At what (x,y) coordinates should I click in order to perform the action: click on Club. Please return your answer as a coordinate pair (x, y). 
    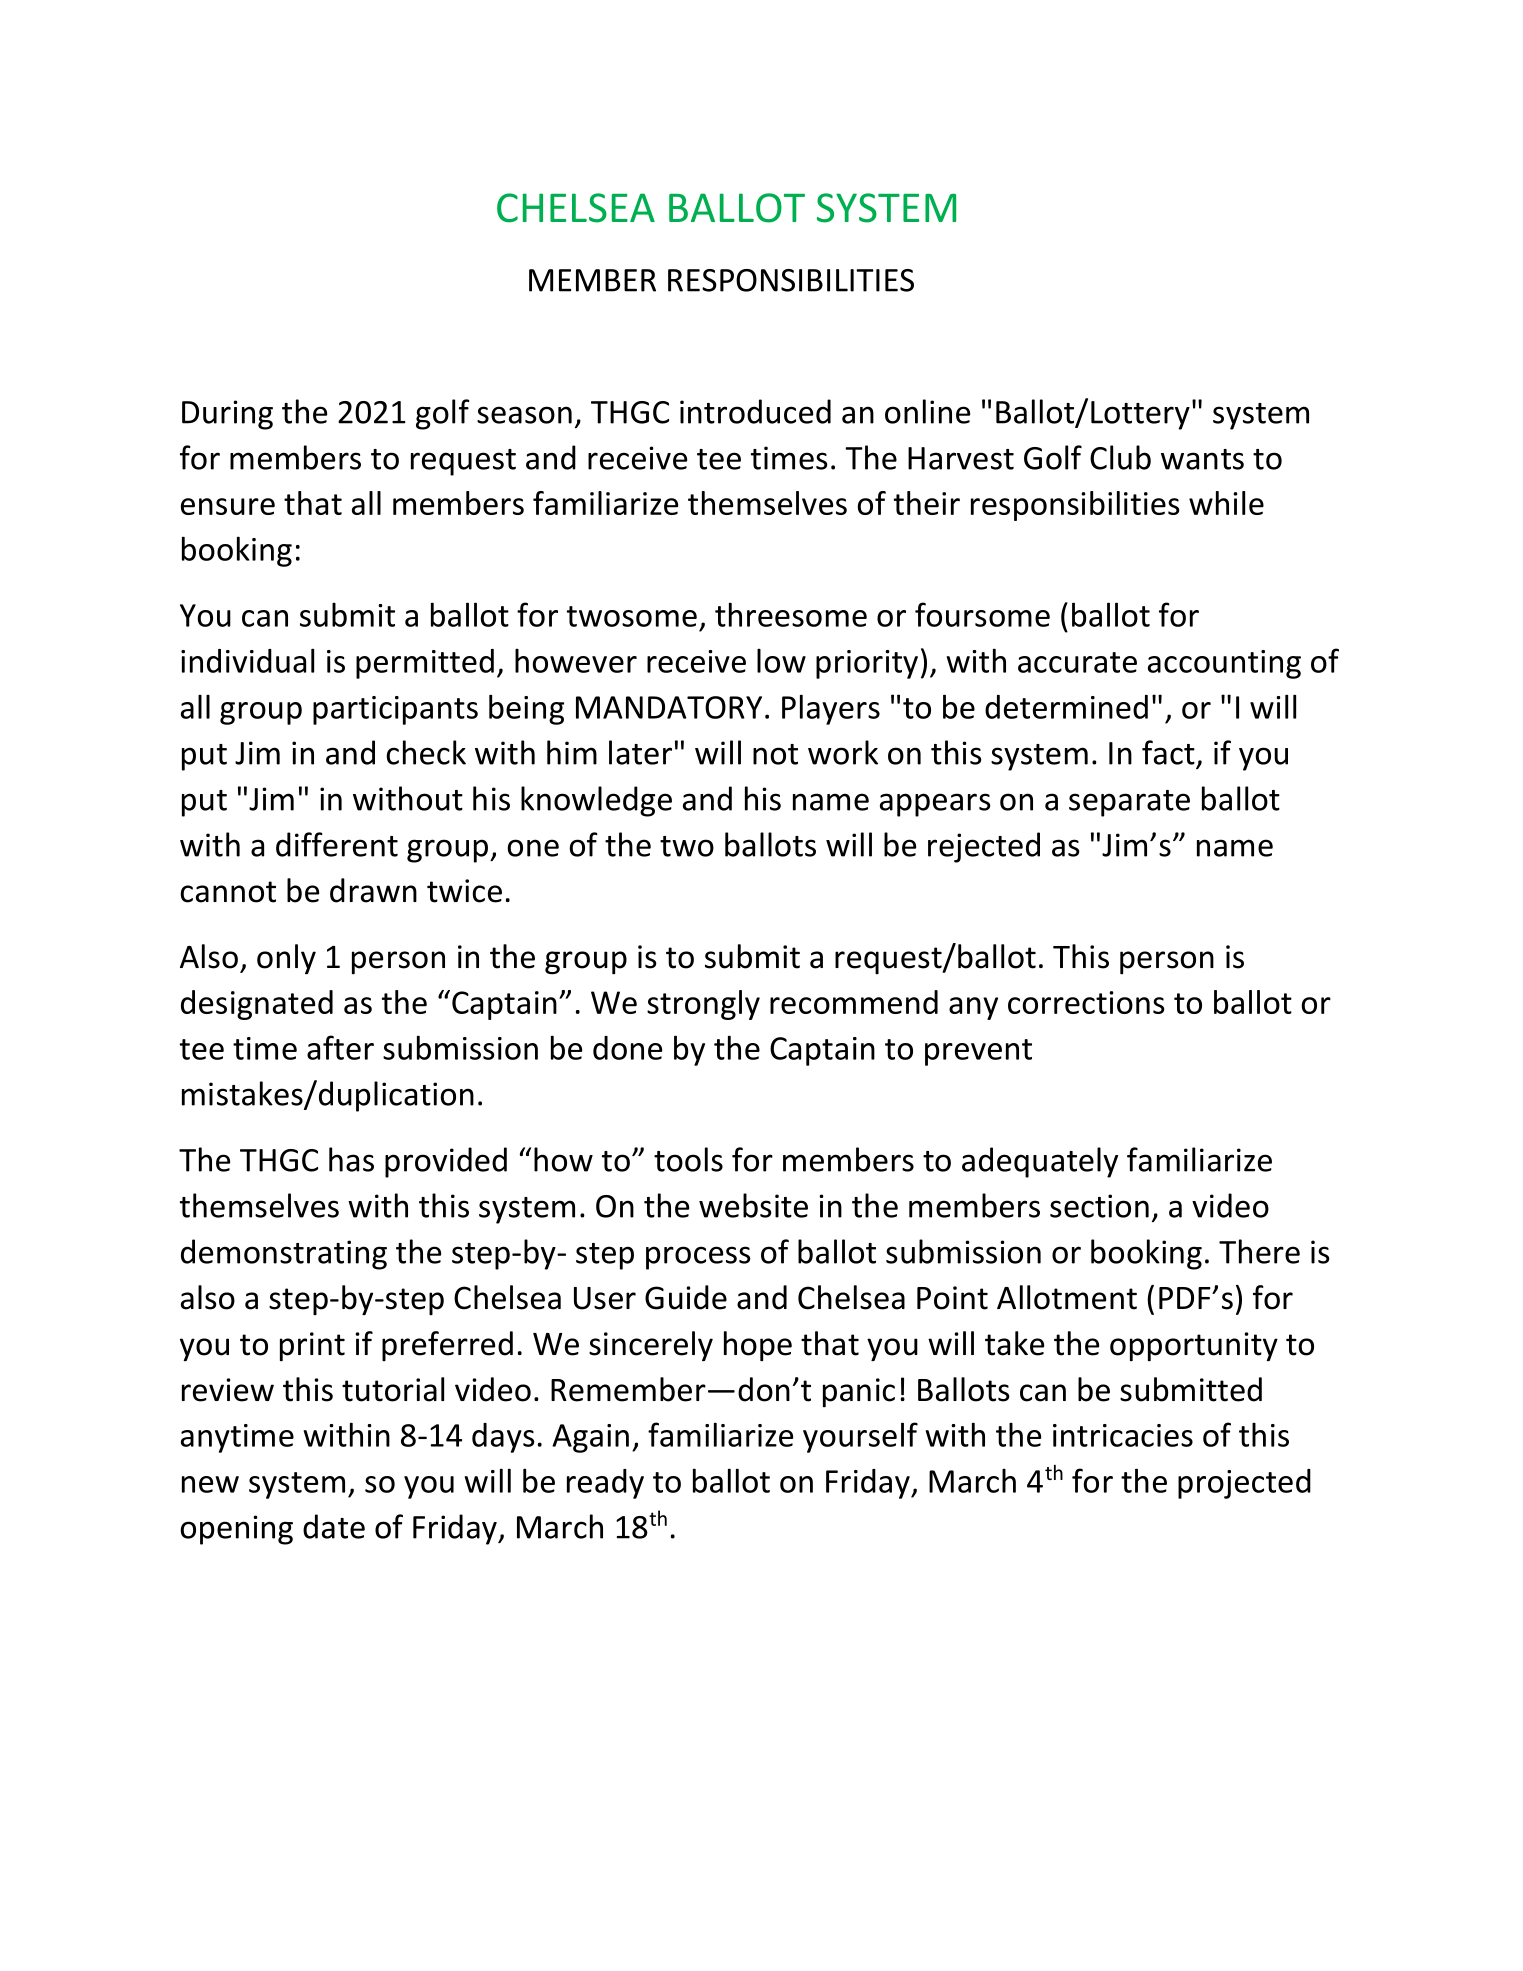
    Looking at the image, I should click on (1120, 457).
